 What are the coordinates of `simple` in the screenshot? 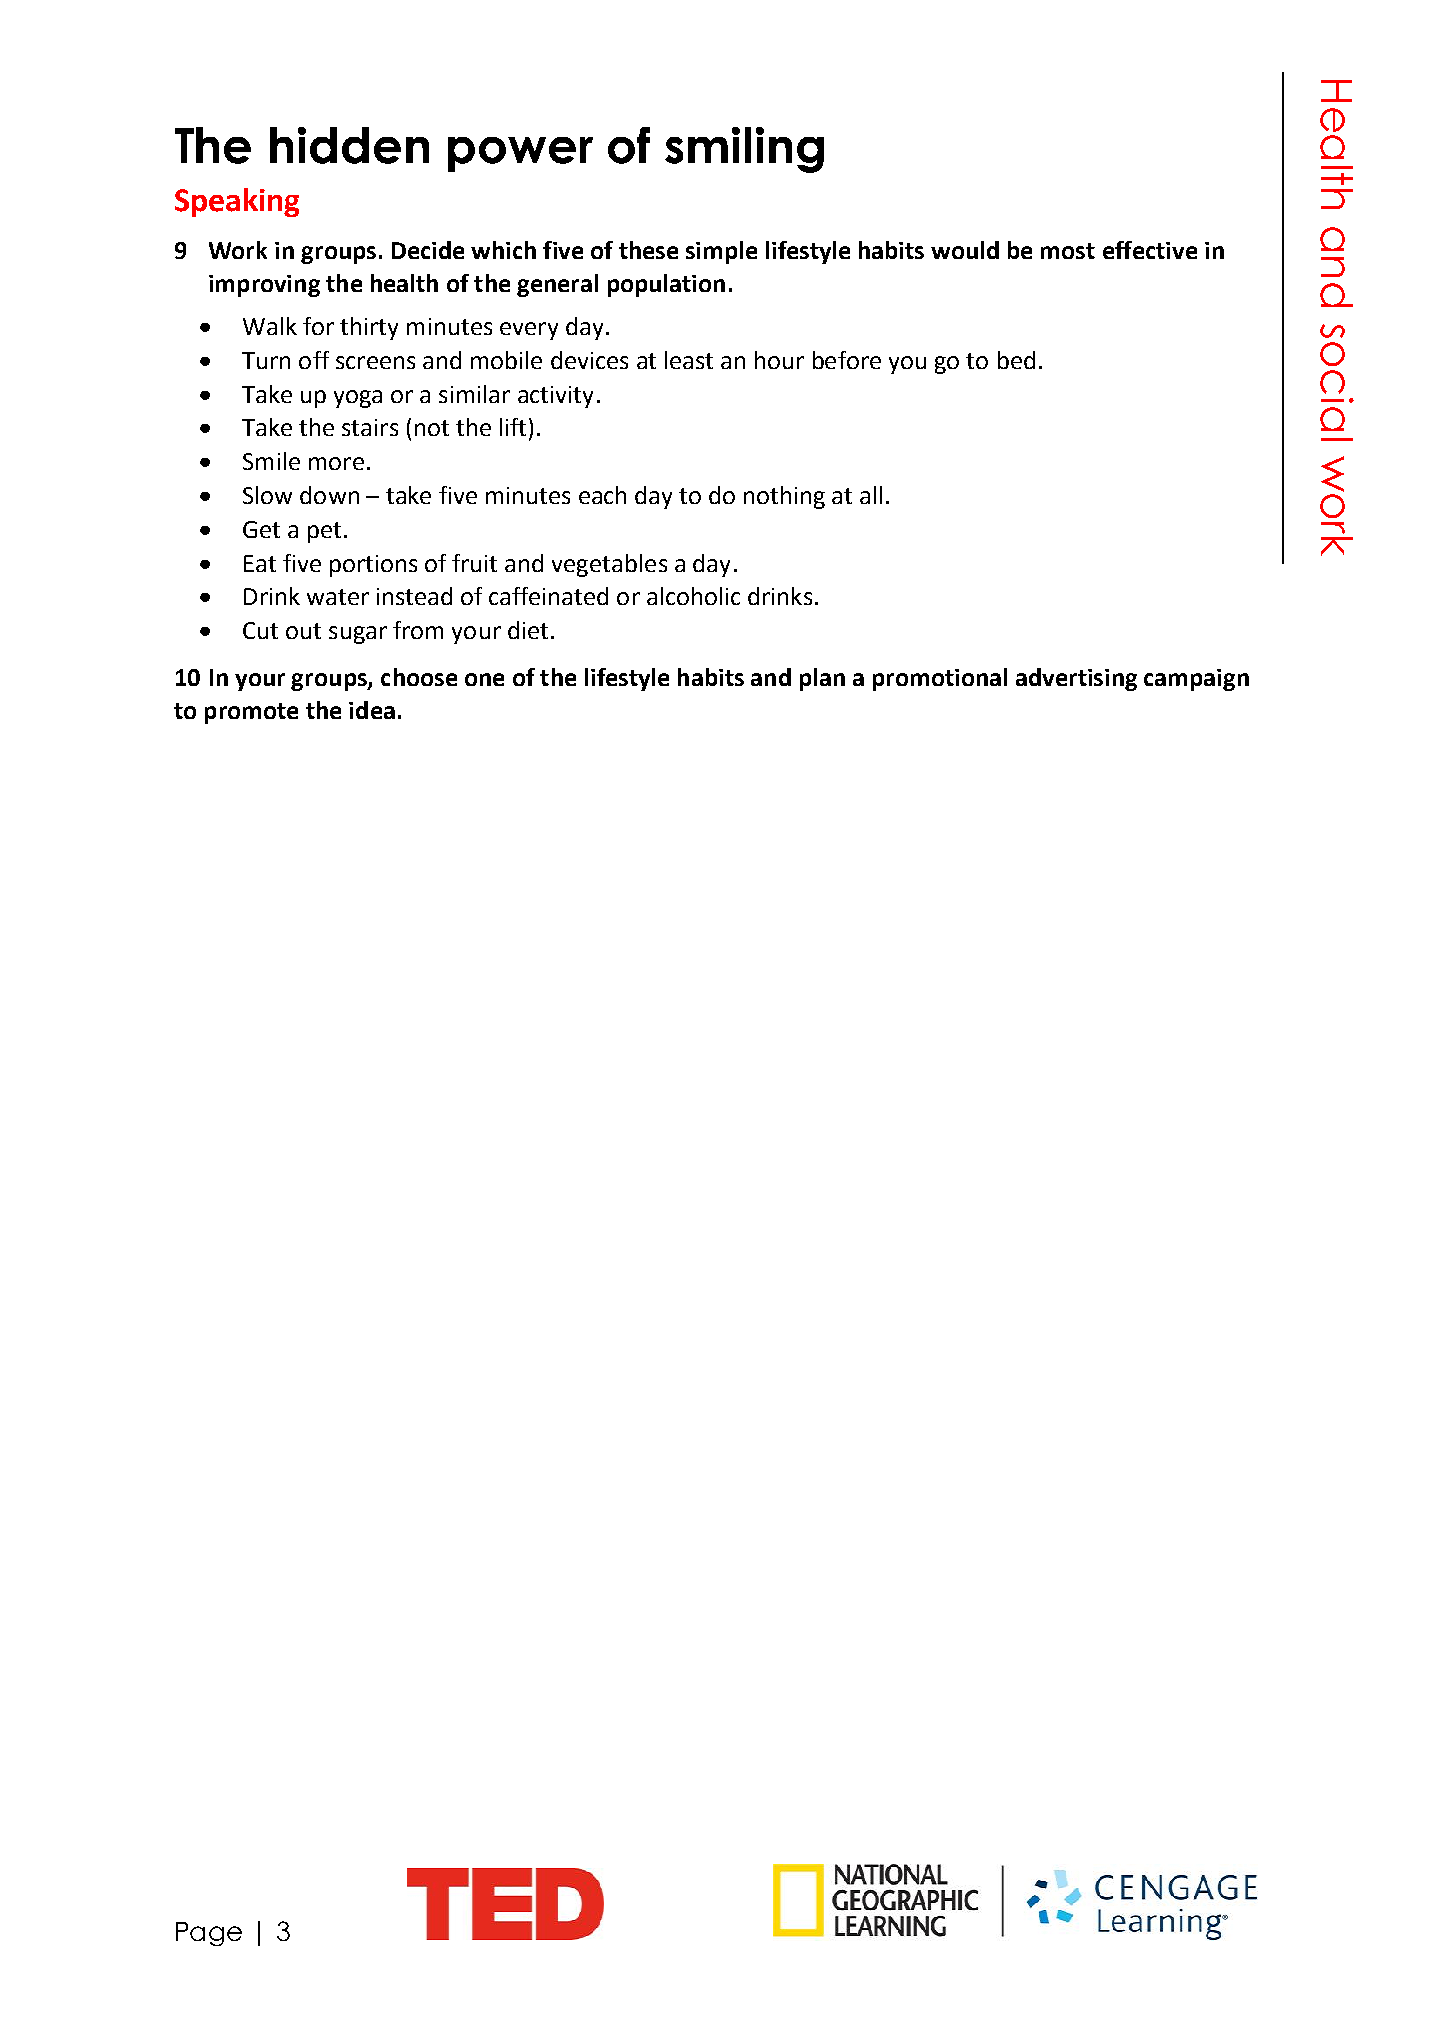 It's located at (721, 252).
